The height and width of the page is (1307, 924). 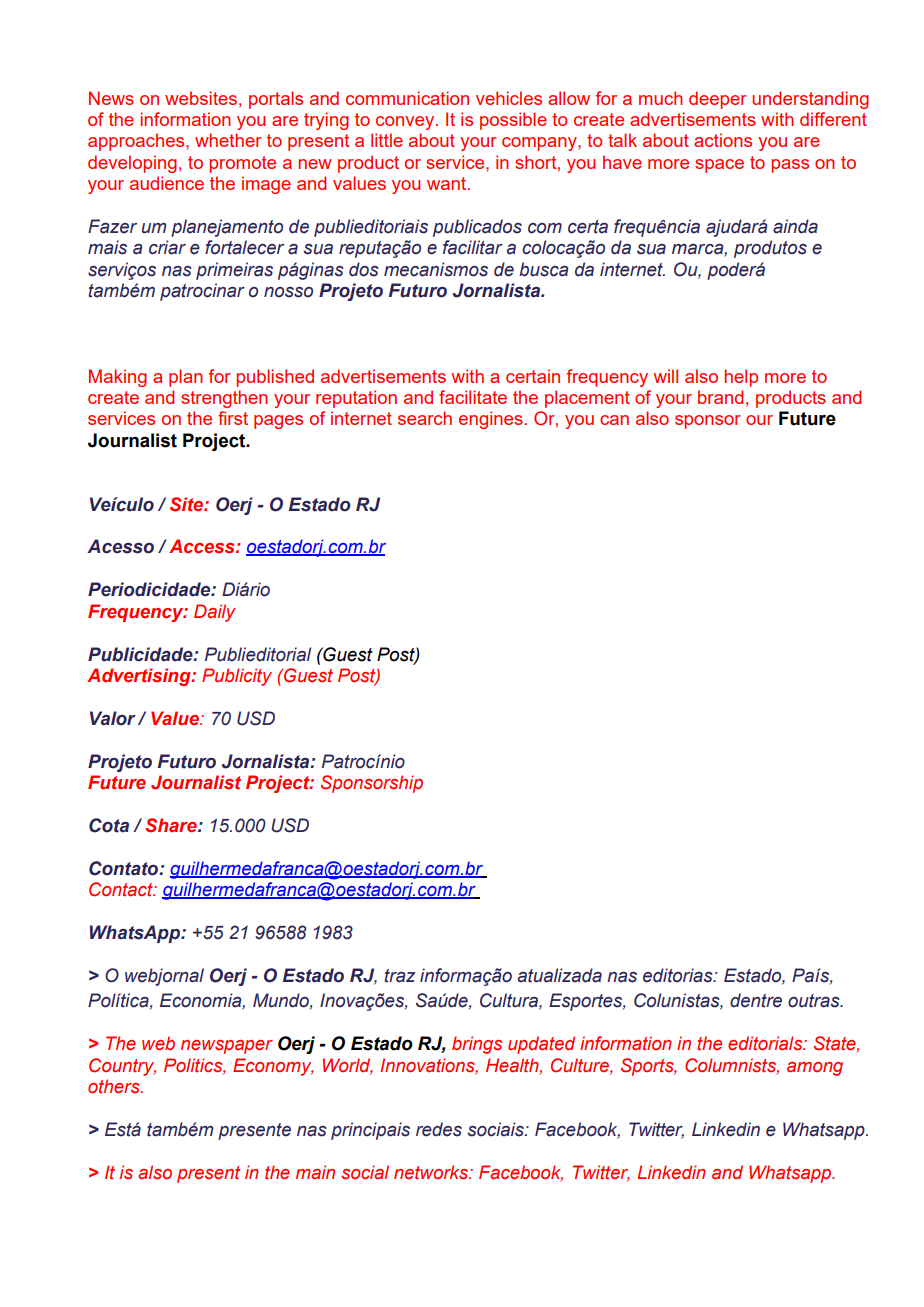 I want to click on whether, so click(x=228, y=140).
